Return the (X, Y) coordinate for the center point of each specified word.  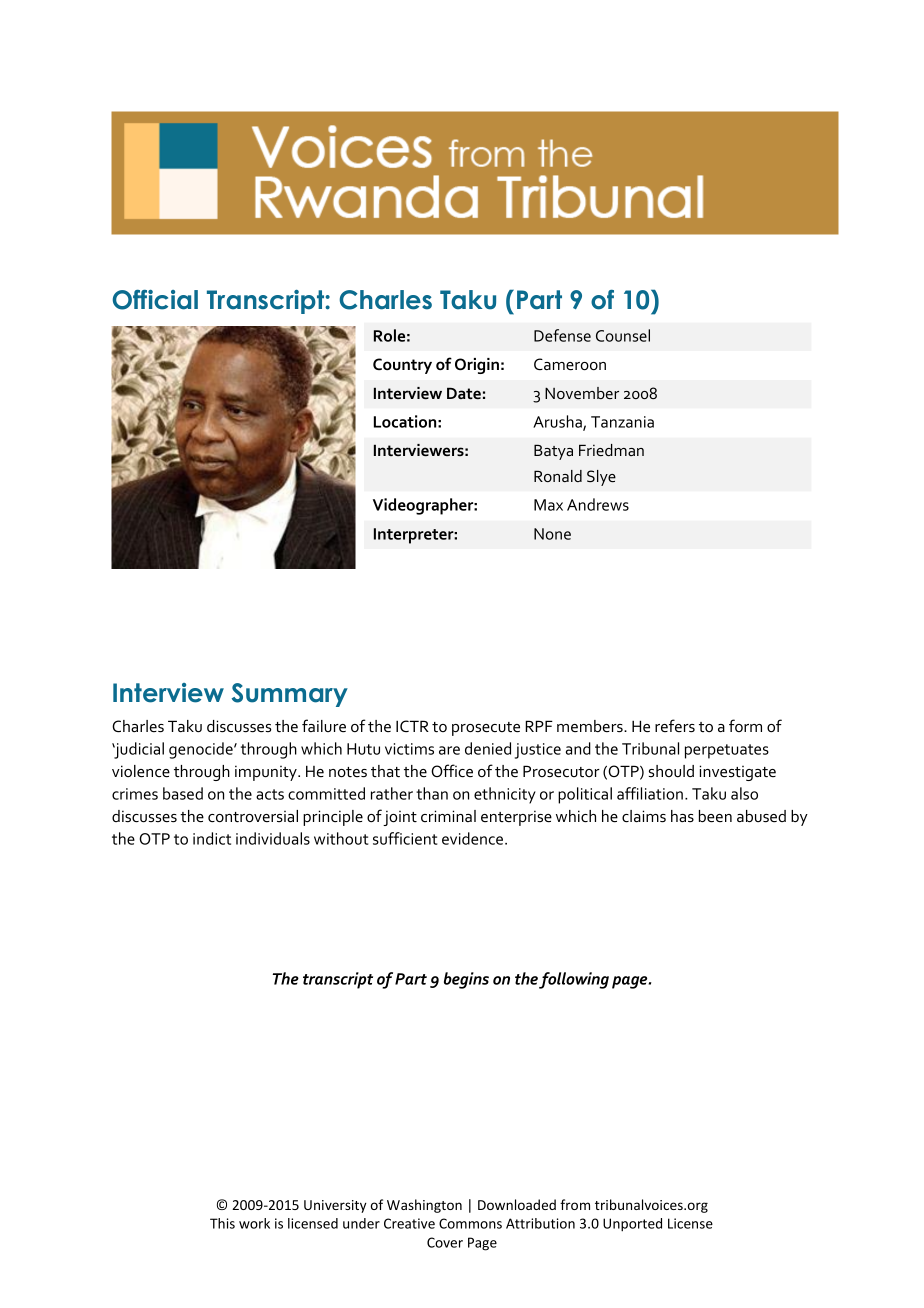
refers (675, 726)
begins (466, 980)
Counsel (623, 335)
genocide (202, 750)
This (222, 1223)
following (574, 980)
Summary (290, 695)
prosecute (486, 729)
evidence (474, 838)
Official (155, 300)
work (254, 1223)
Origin (477, 366)
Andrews (598, 504)
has (682, 816)
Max (548, 505)
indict (212, 838)
